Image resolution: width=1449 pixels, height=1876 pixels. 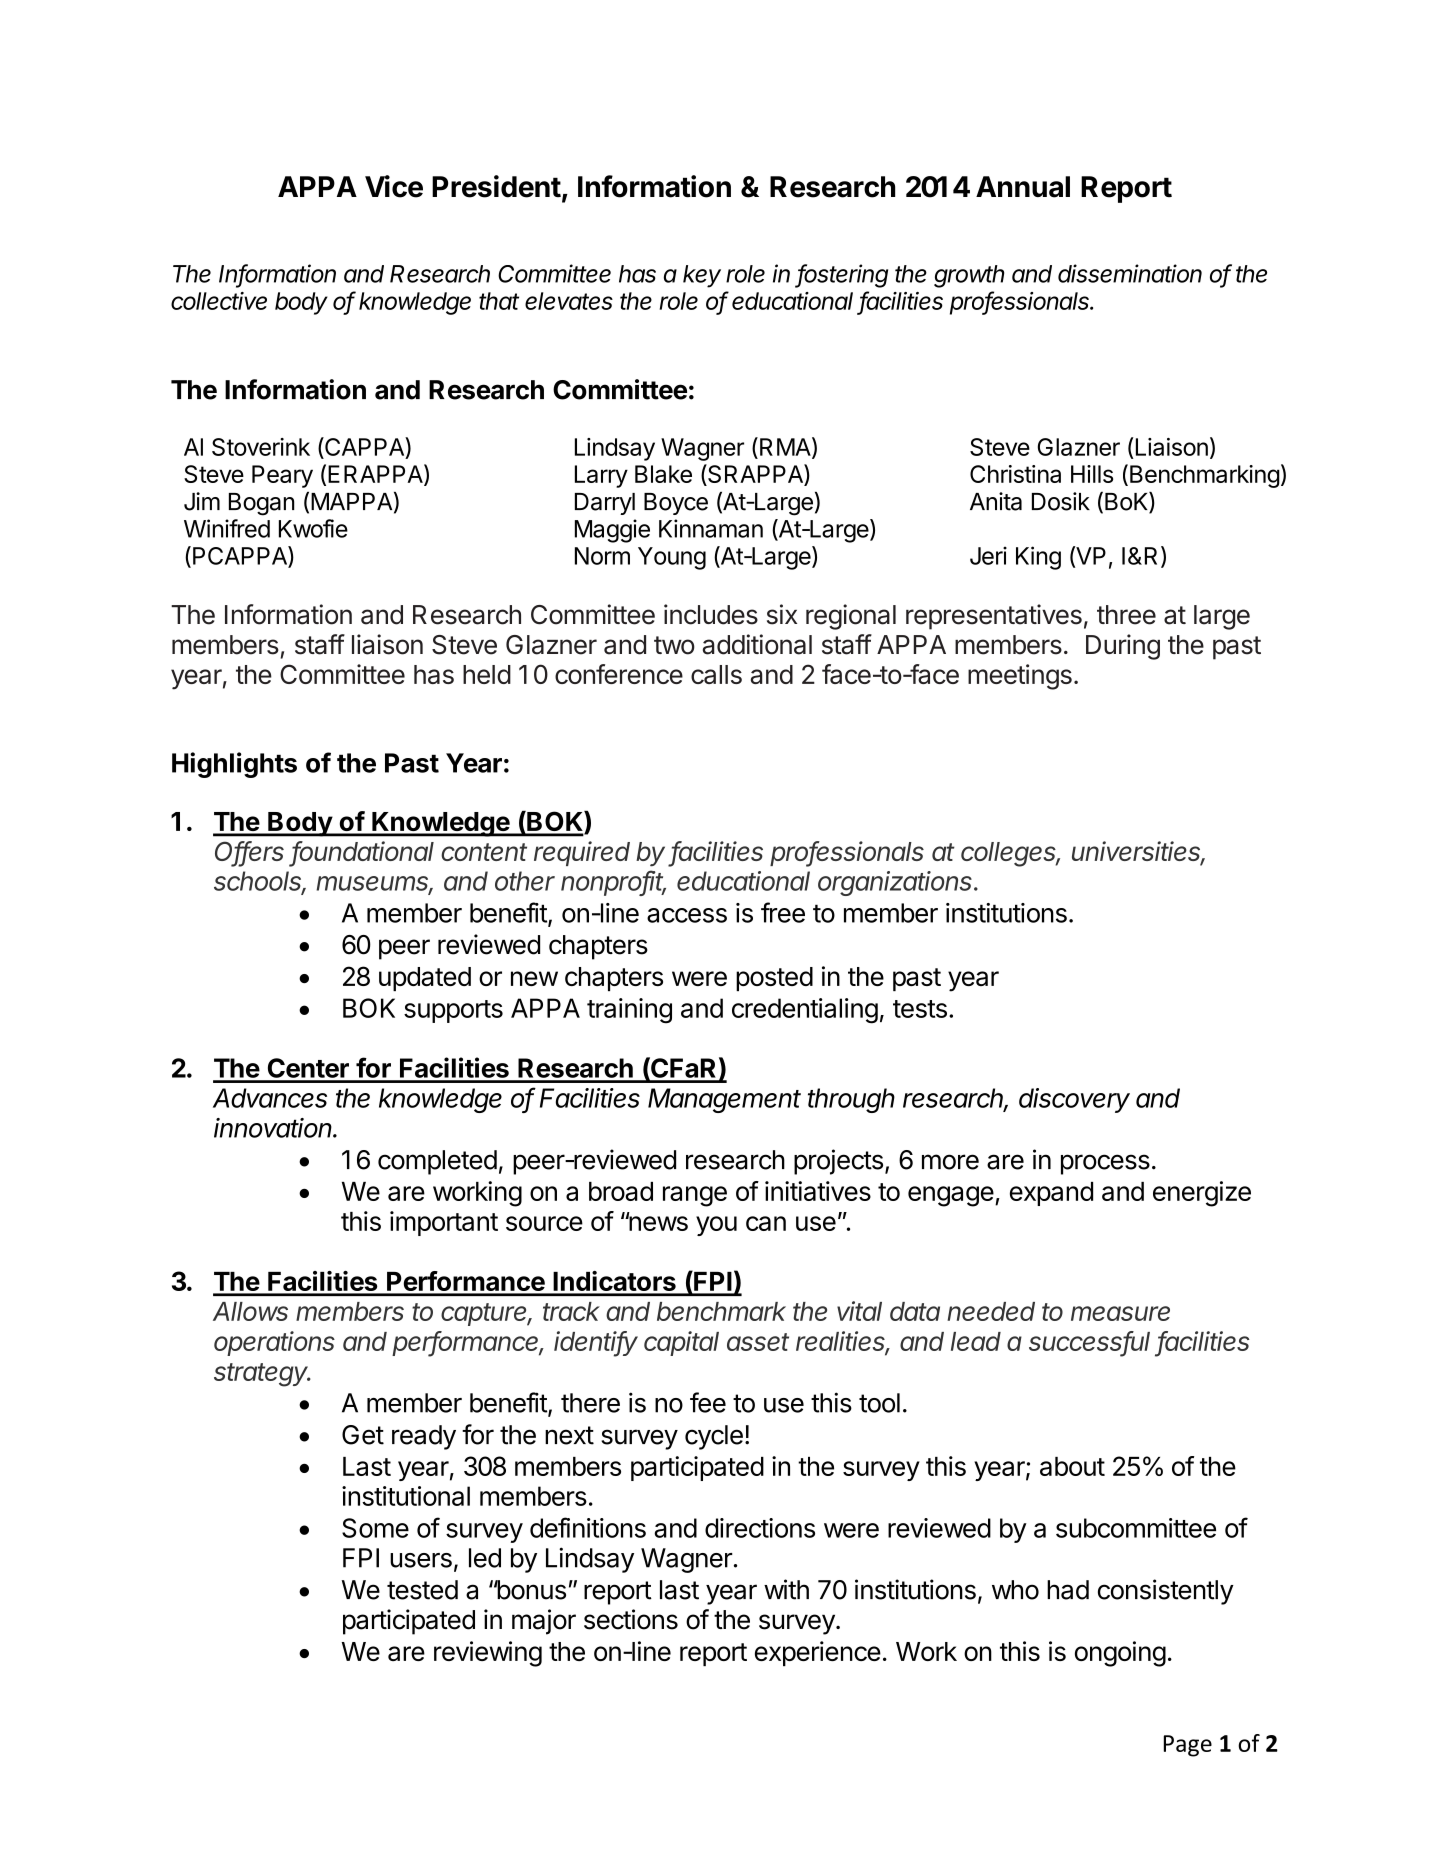 I want to click on tested, so click(x=422, y=1590).
